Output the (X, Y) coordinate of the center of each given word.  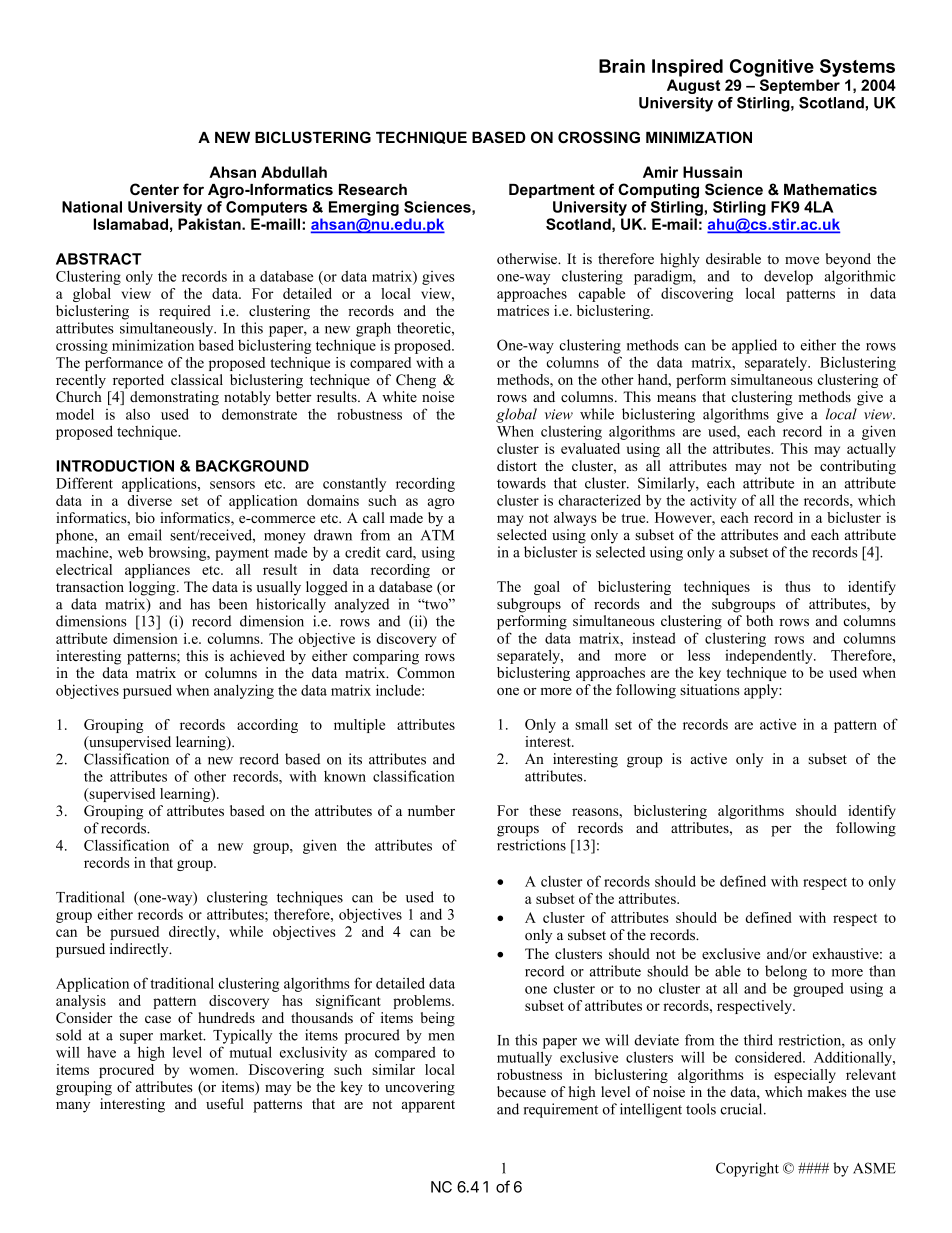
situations (710, 689)
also (138, 414)
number (431, 810)
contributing (858, 467)
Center (154, 189)
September (800, 86)
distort (517, 465)
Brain (622, 66)
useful (225, 1103)
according (267, 726)
